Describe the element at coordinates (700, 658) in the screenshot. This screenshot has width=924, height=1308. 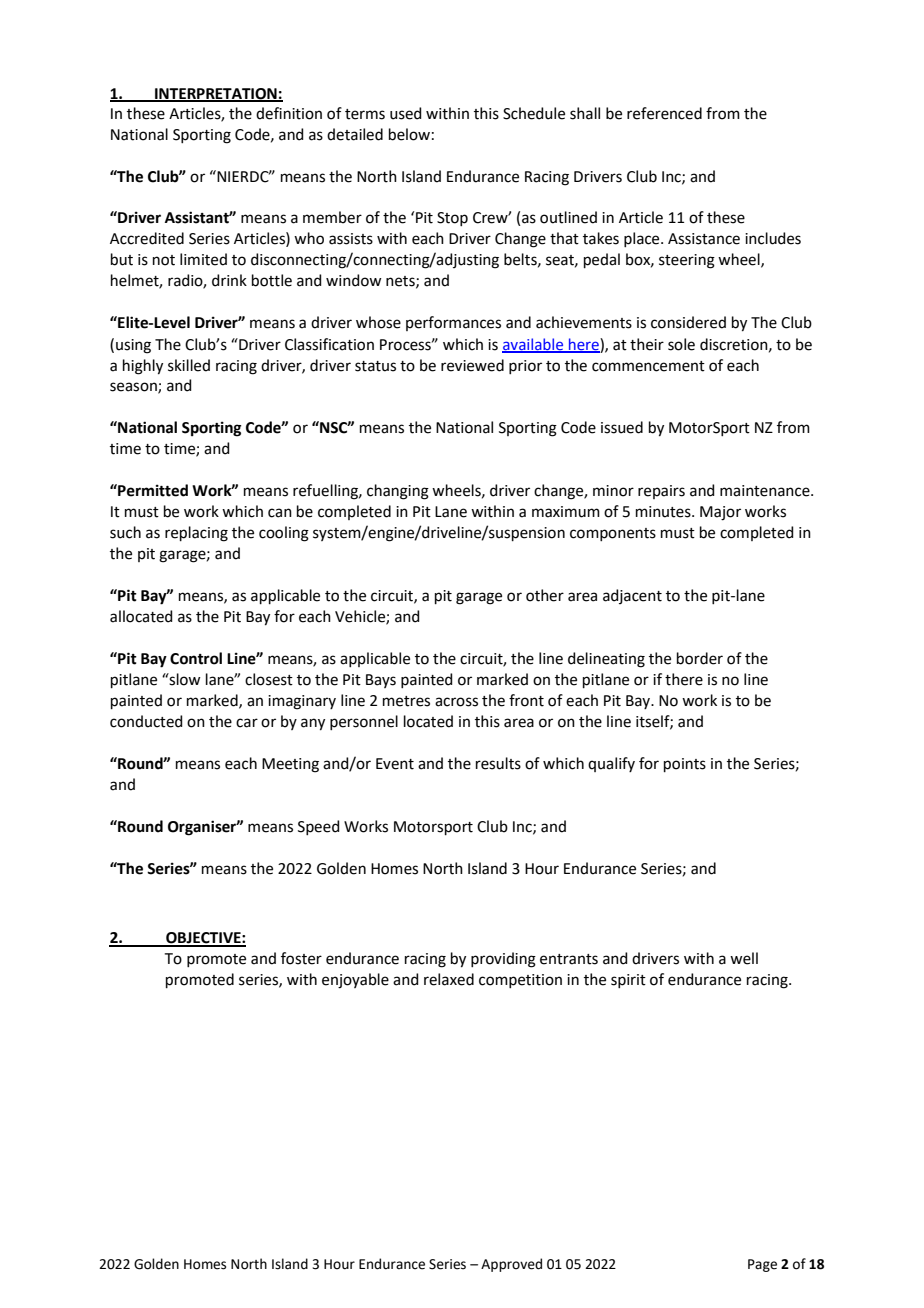
I see `border` at that location.
